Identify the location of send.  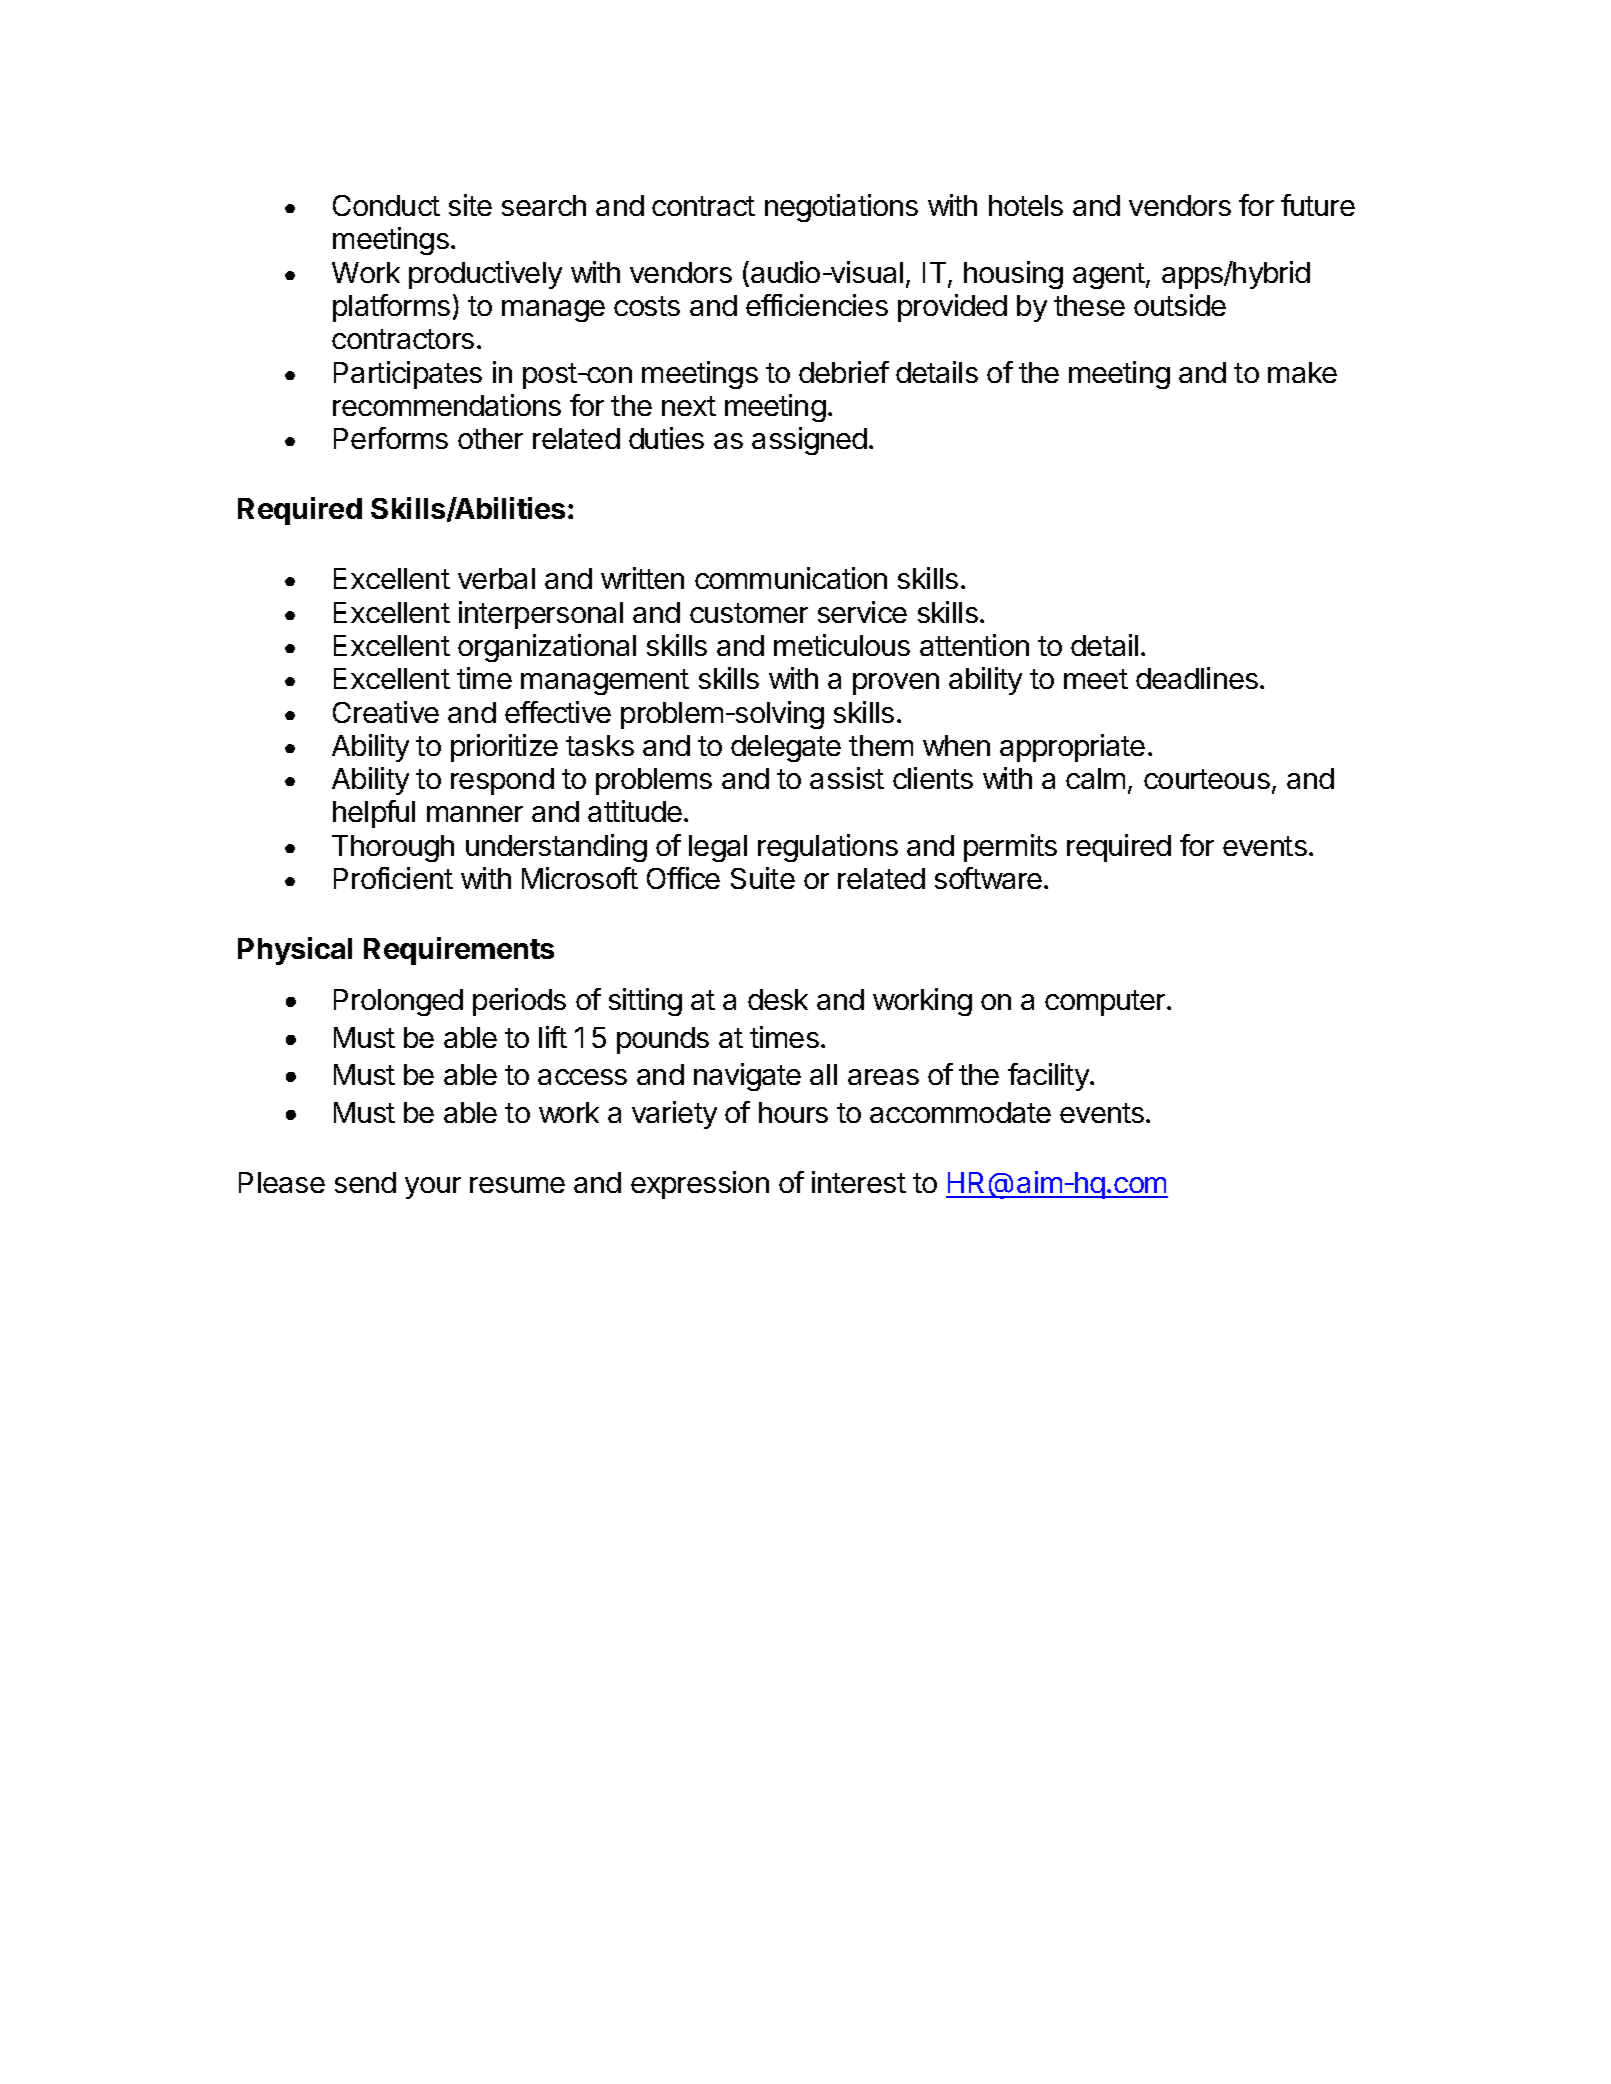
(365, 1182).
